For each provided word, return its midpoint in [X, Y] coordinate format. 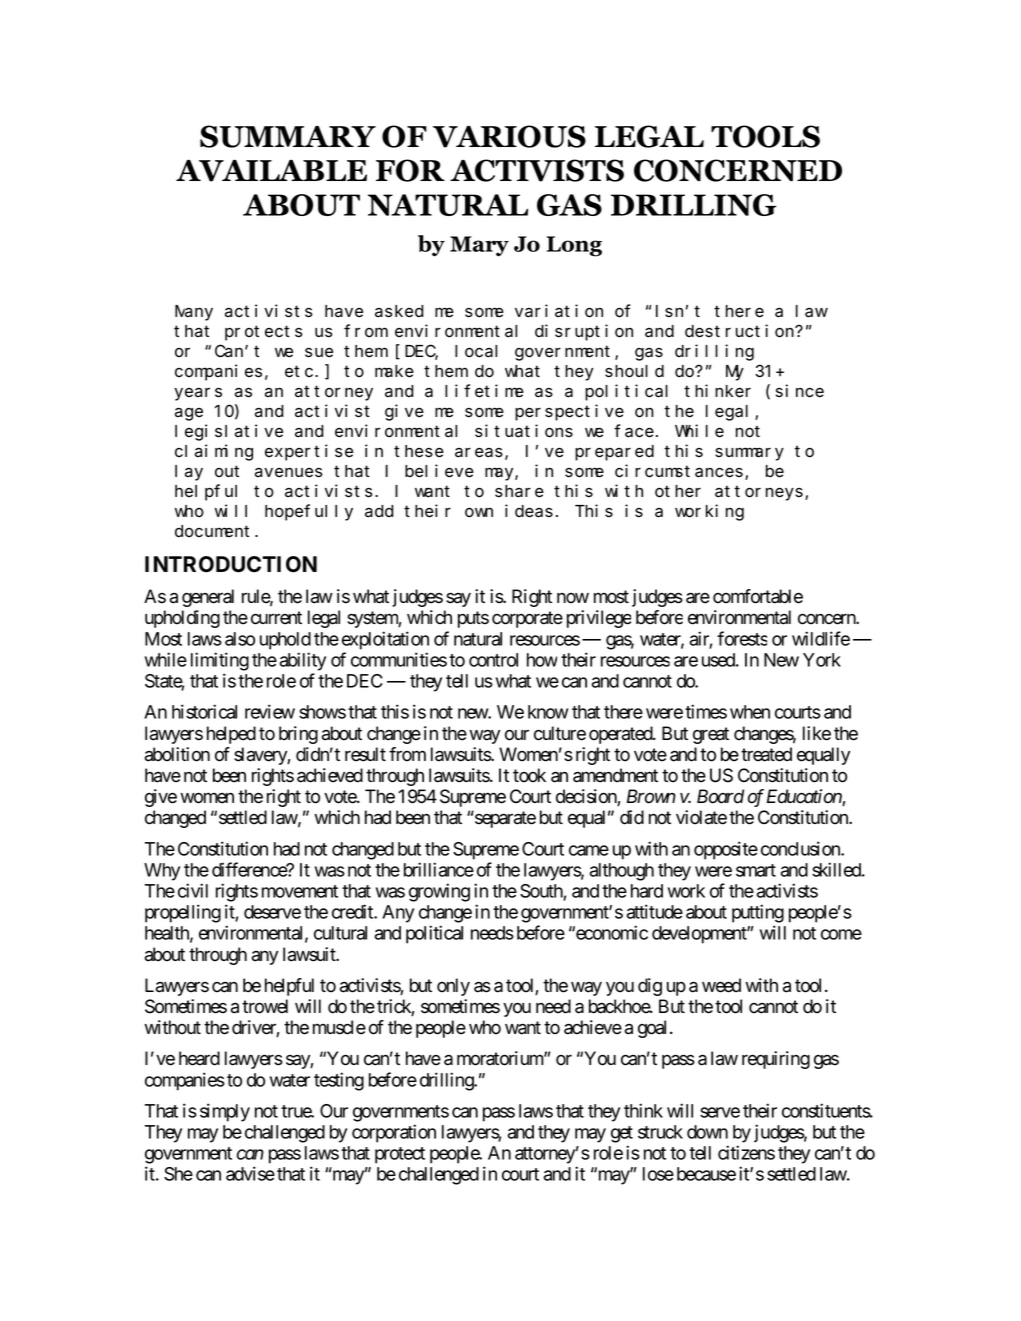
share [519, 491]
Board [720, 796]
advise [250, 1173]
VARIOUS [509, 136]
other [678, 491]
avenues [288, 472]
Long [574, 246]
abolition [177, 754]
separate [504, 819]
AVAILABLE [271, 171]
